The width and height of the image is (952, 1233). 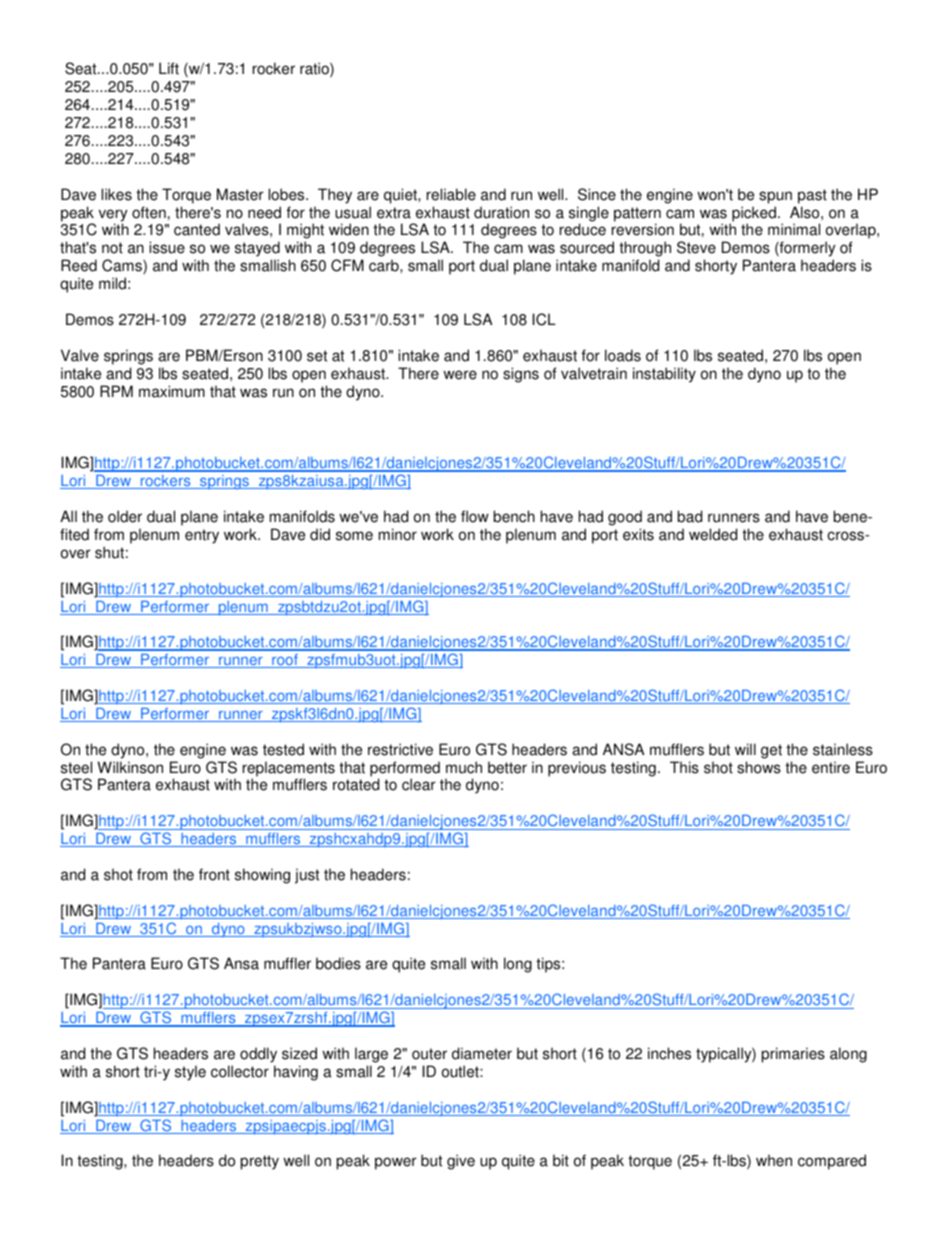 I want to click on reliable, so click(x=451, y=194).
